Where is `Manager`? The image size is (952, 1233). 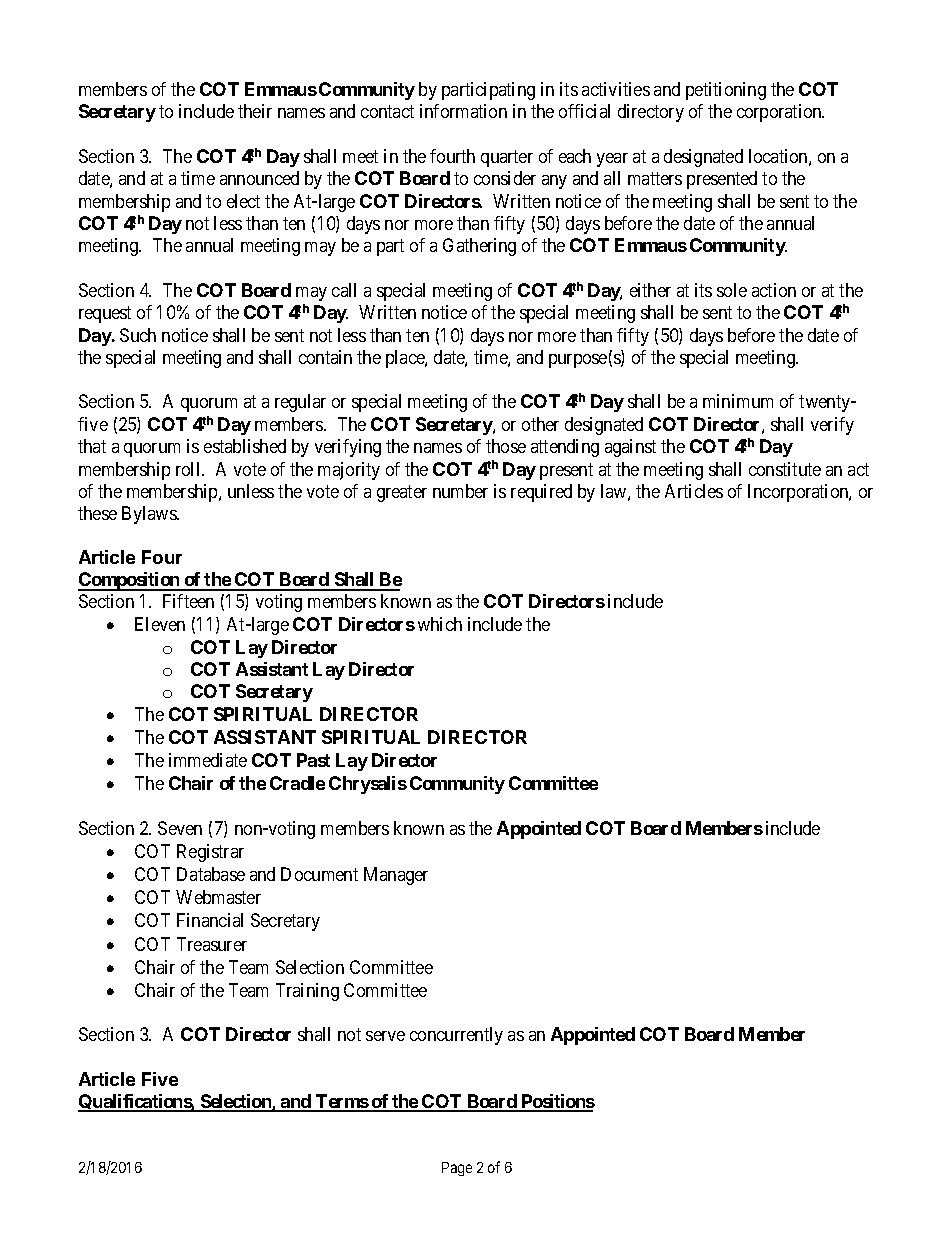
Manager is located at coordinates (396, 876).
